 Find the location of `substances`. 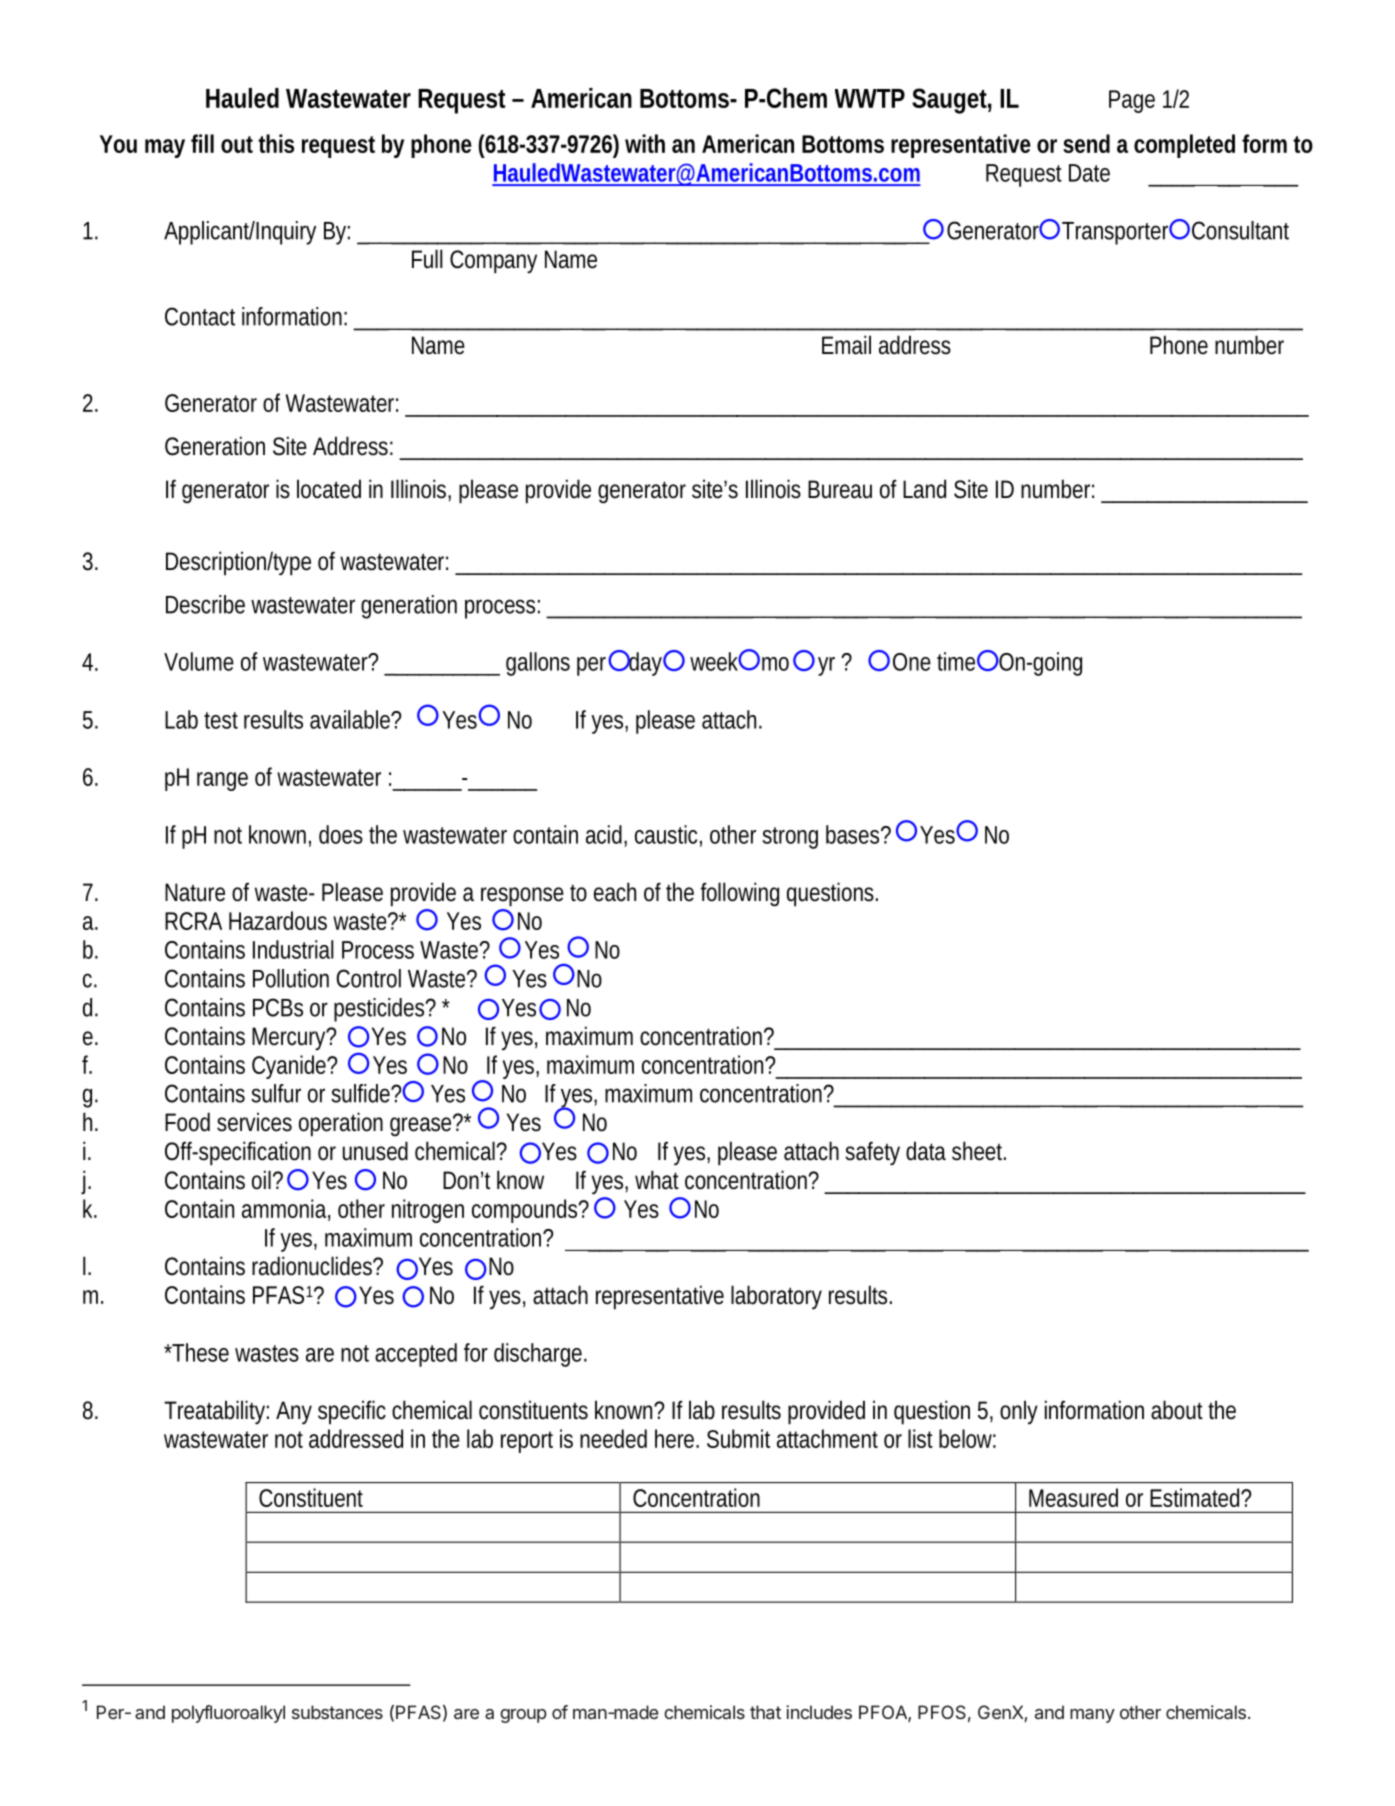

substances is located at coordinates (337, 1712).
